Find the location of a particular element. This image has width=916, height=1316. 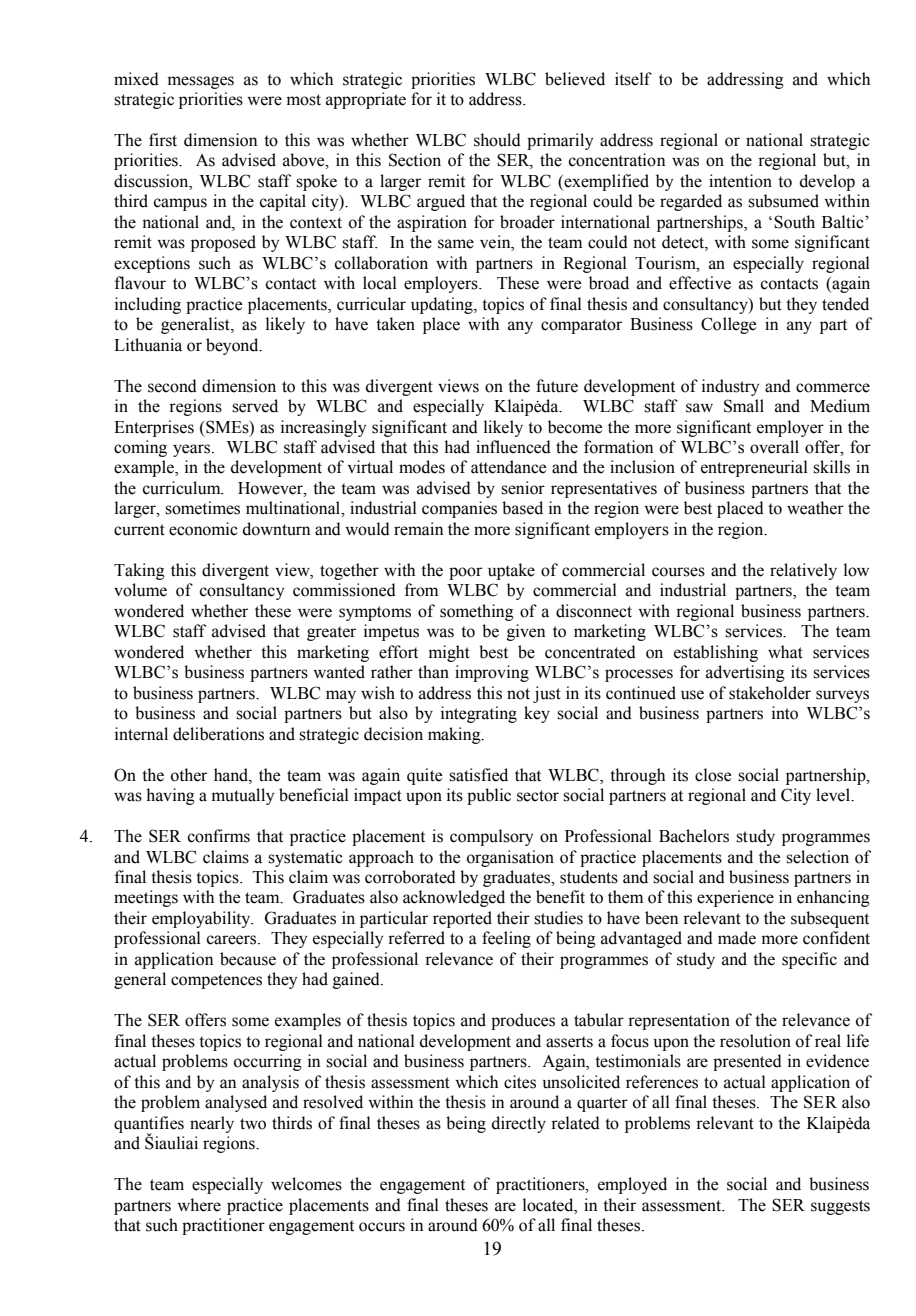

confirms is located at coordinates (219, 836).
